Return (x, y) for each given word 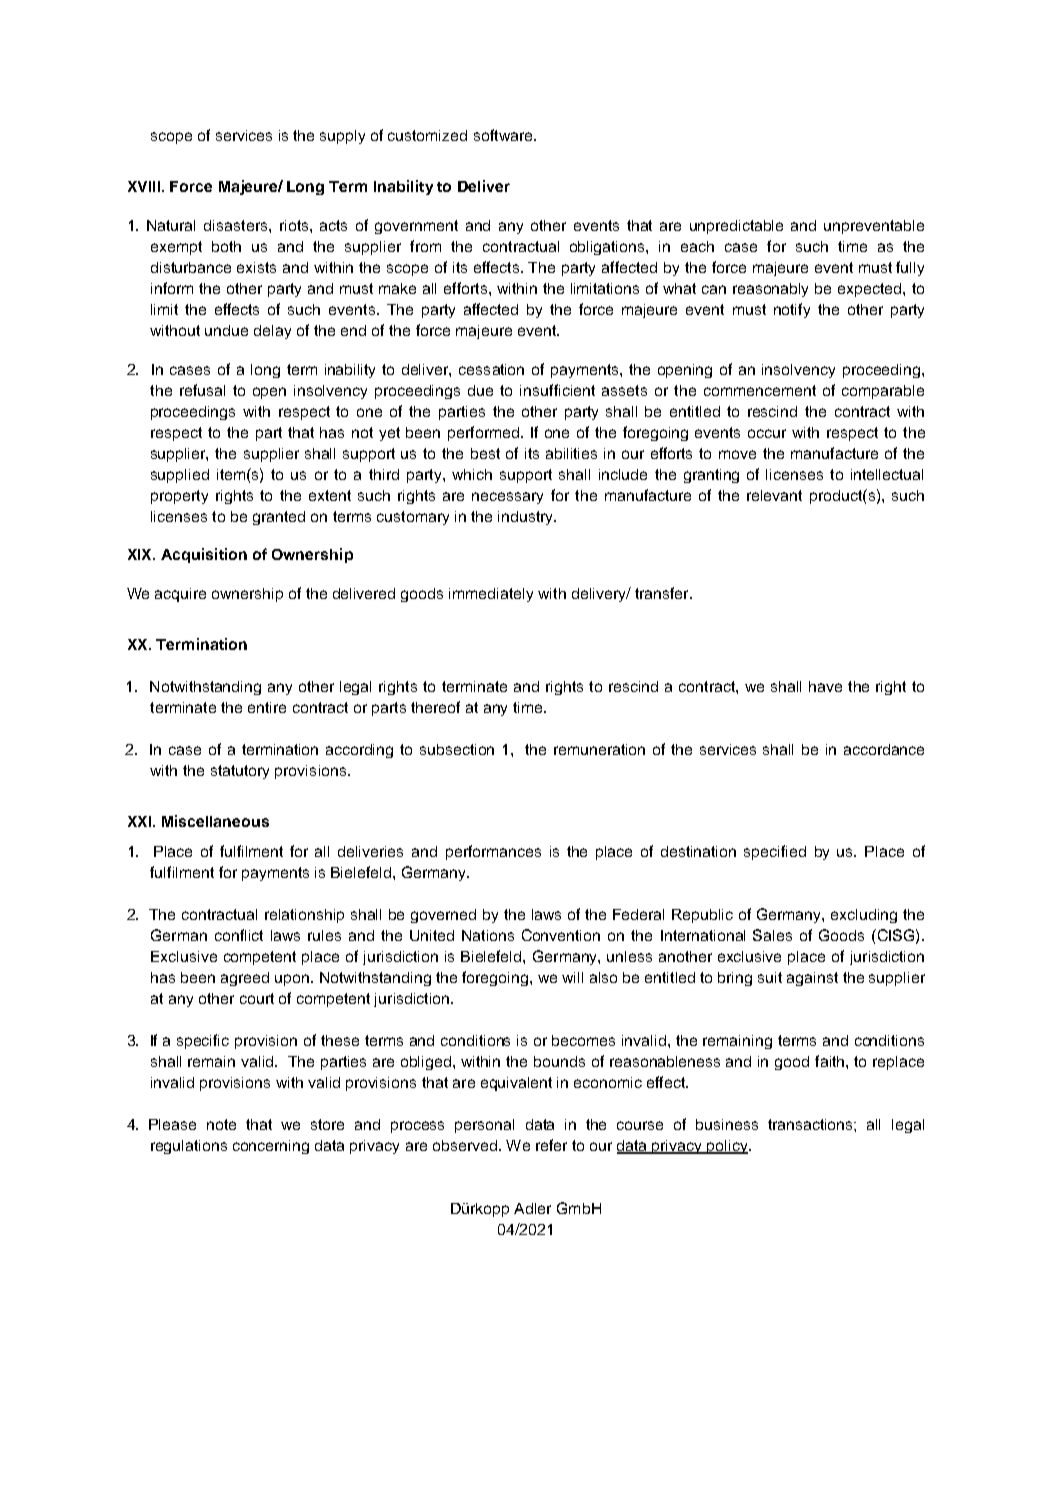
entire (267, 707)
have (825, 686)
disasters (237, 225)
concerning (271, 1147)
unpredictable (736, 227)
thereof (435, 707)
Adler (532, 1208)
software (504, 135)
